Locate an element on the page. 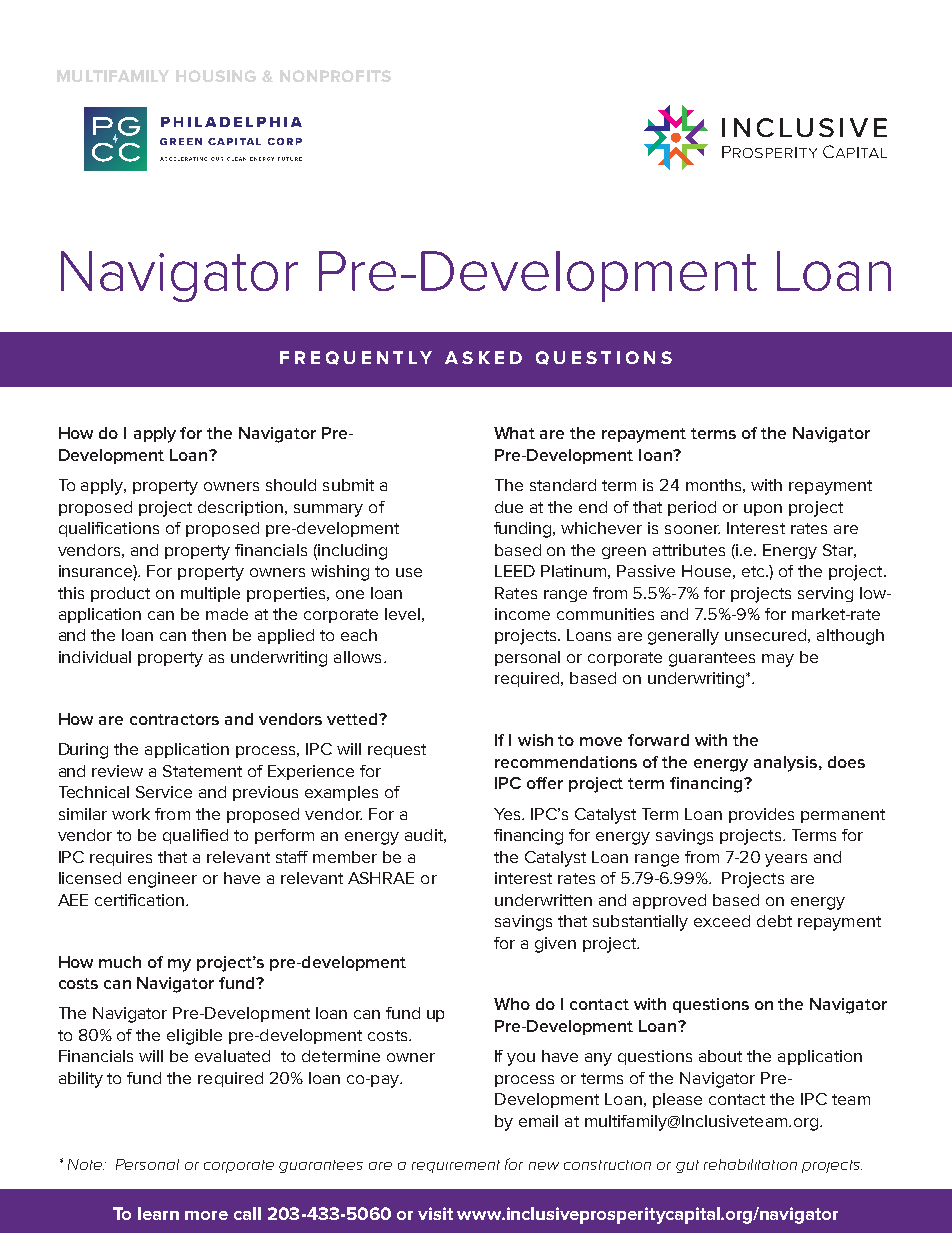 The width and height of the image is (952, 1233). upon is located at coordinates (763, 510).
